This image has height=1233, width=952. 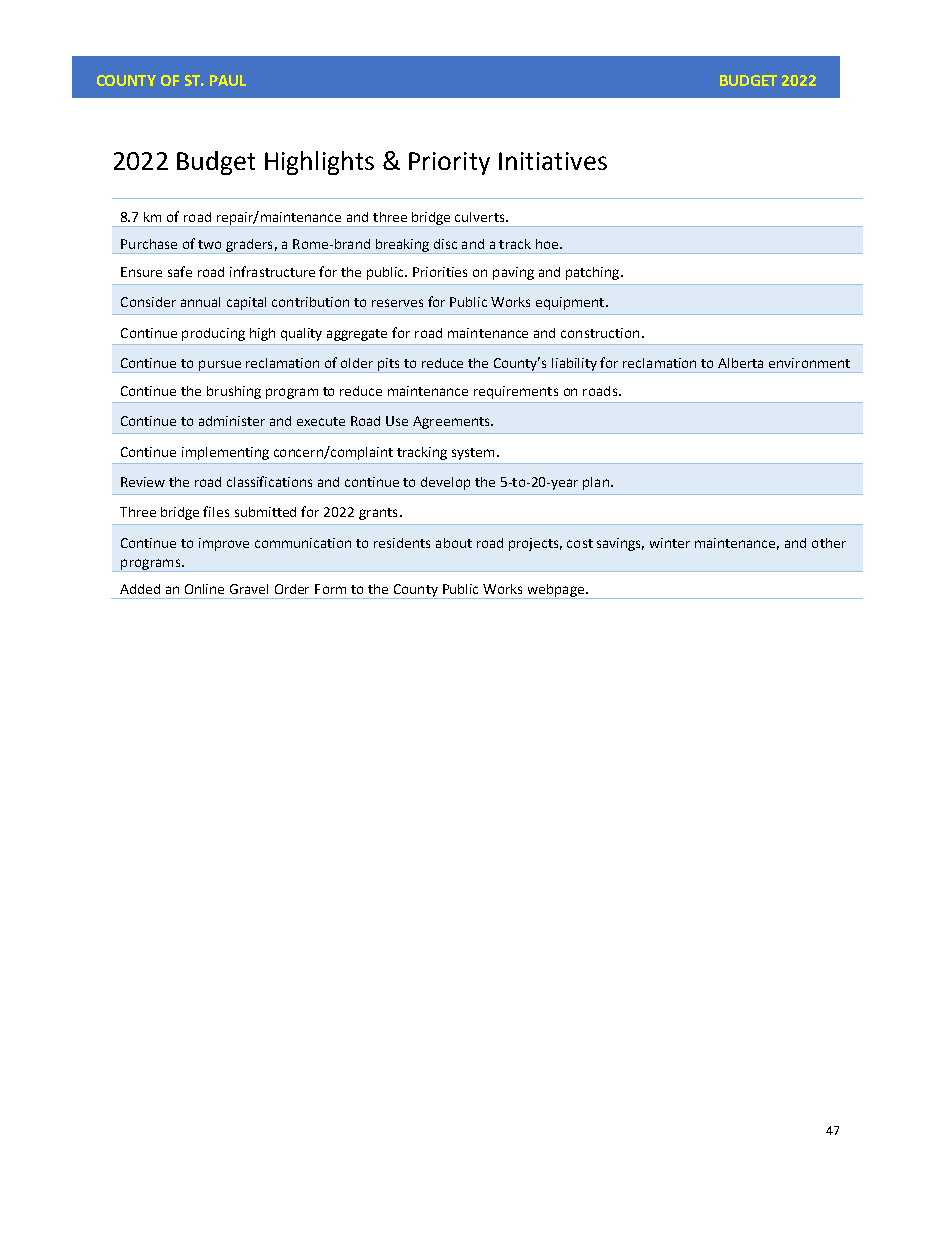 What do you see at coordinates (454, 543) in the image?
I see `about` at bounding box center [454, 543].
